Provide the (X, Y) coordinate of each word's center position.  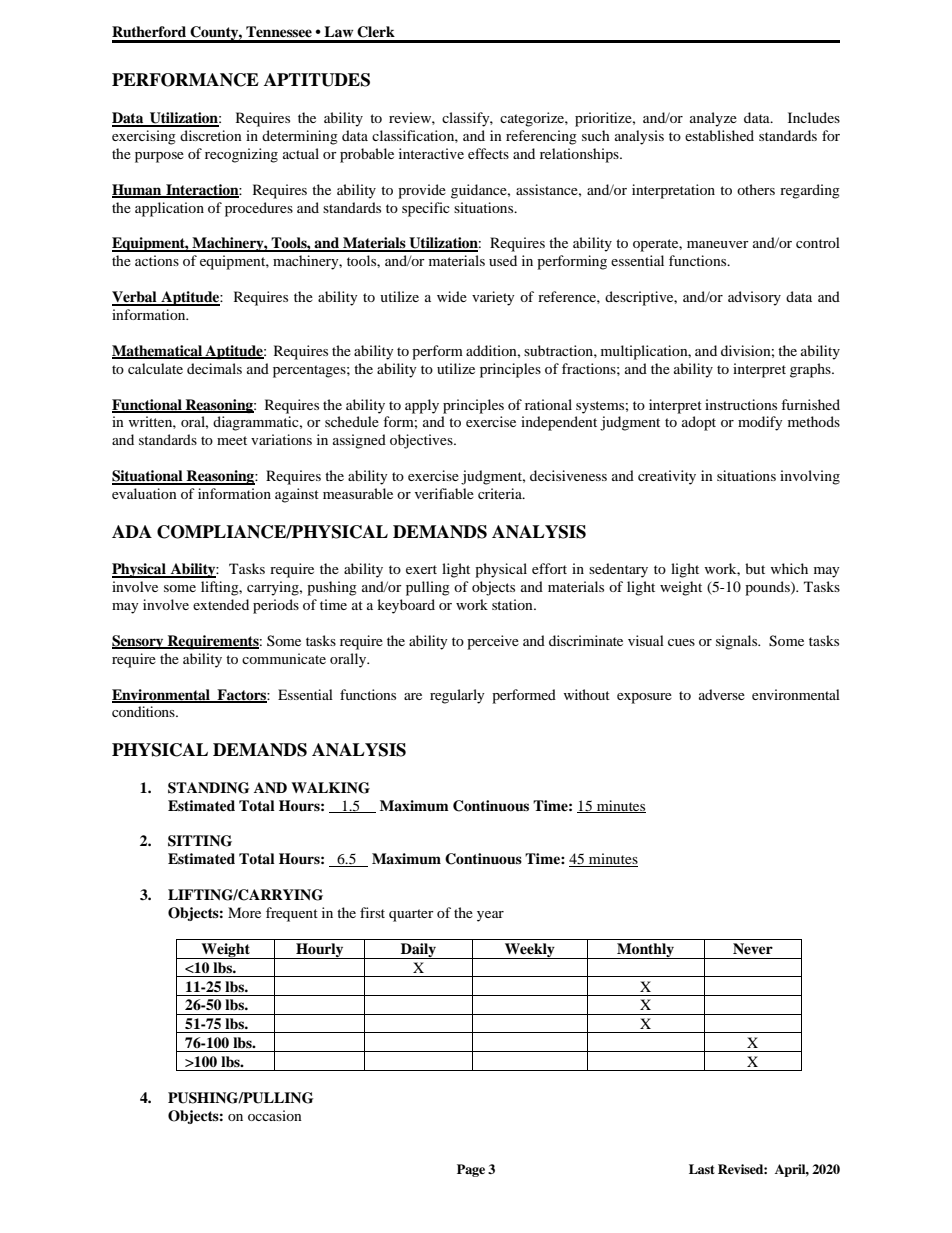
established (719, 135)
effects (488, 153)
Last (702, 1169)
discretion (211, 135)
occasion (275, 1115)
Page (471, 1170)
